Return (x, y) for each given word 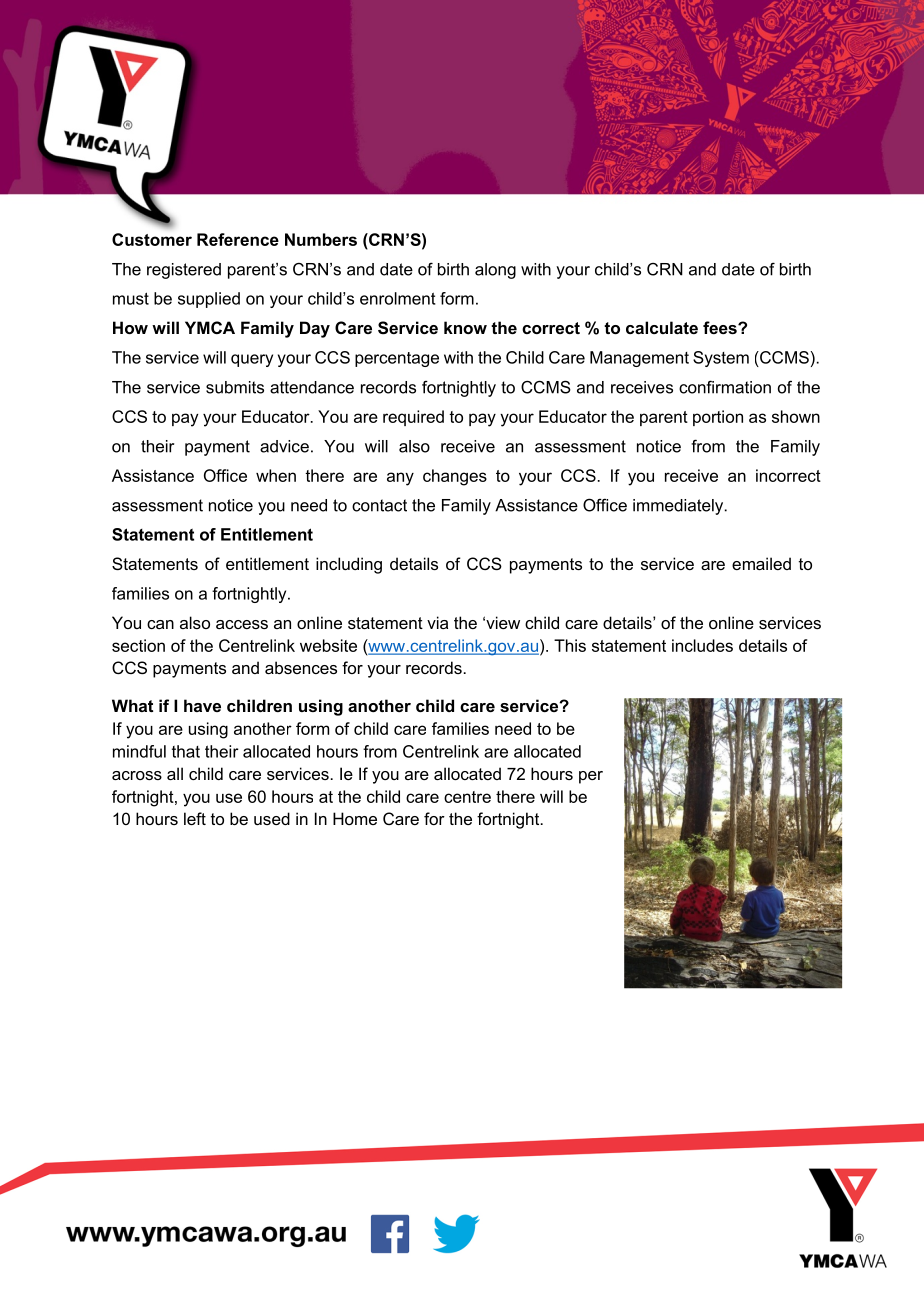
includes (702, 645)
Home (355, 818)
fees (721, 327)
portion (718, 418)
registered (184, 271)
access (242, 624)
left (195, 818)
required (413, 418)
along (495, 271)
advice (284, 446)
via (437, 622)
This (570, 645)
